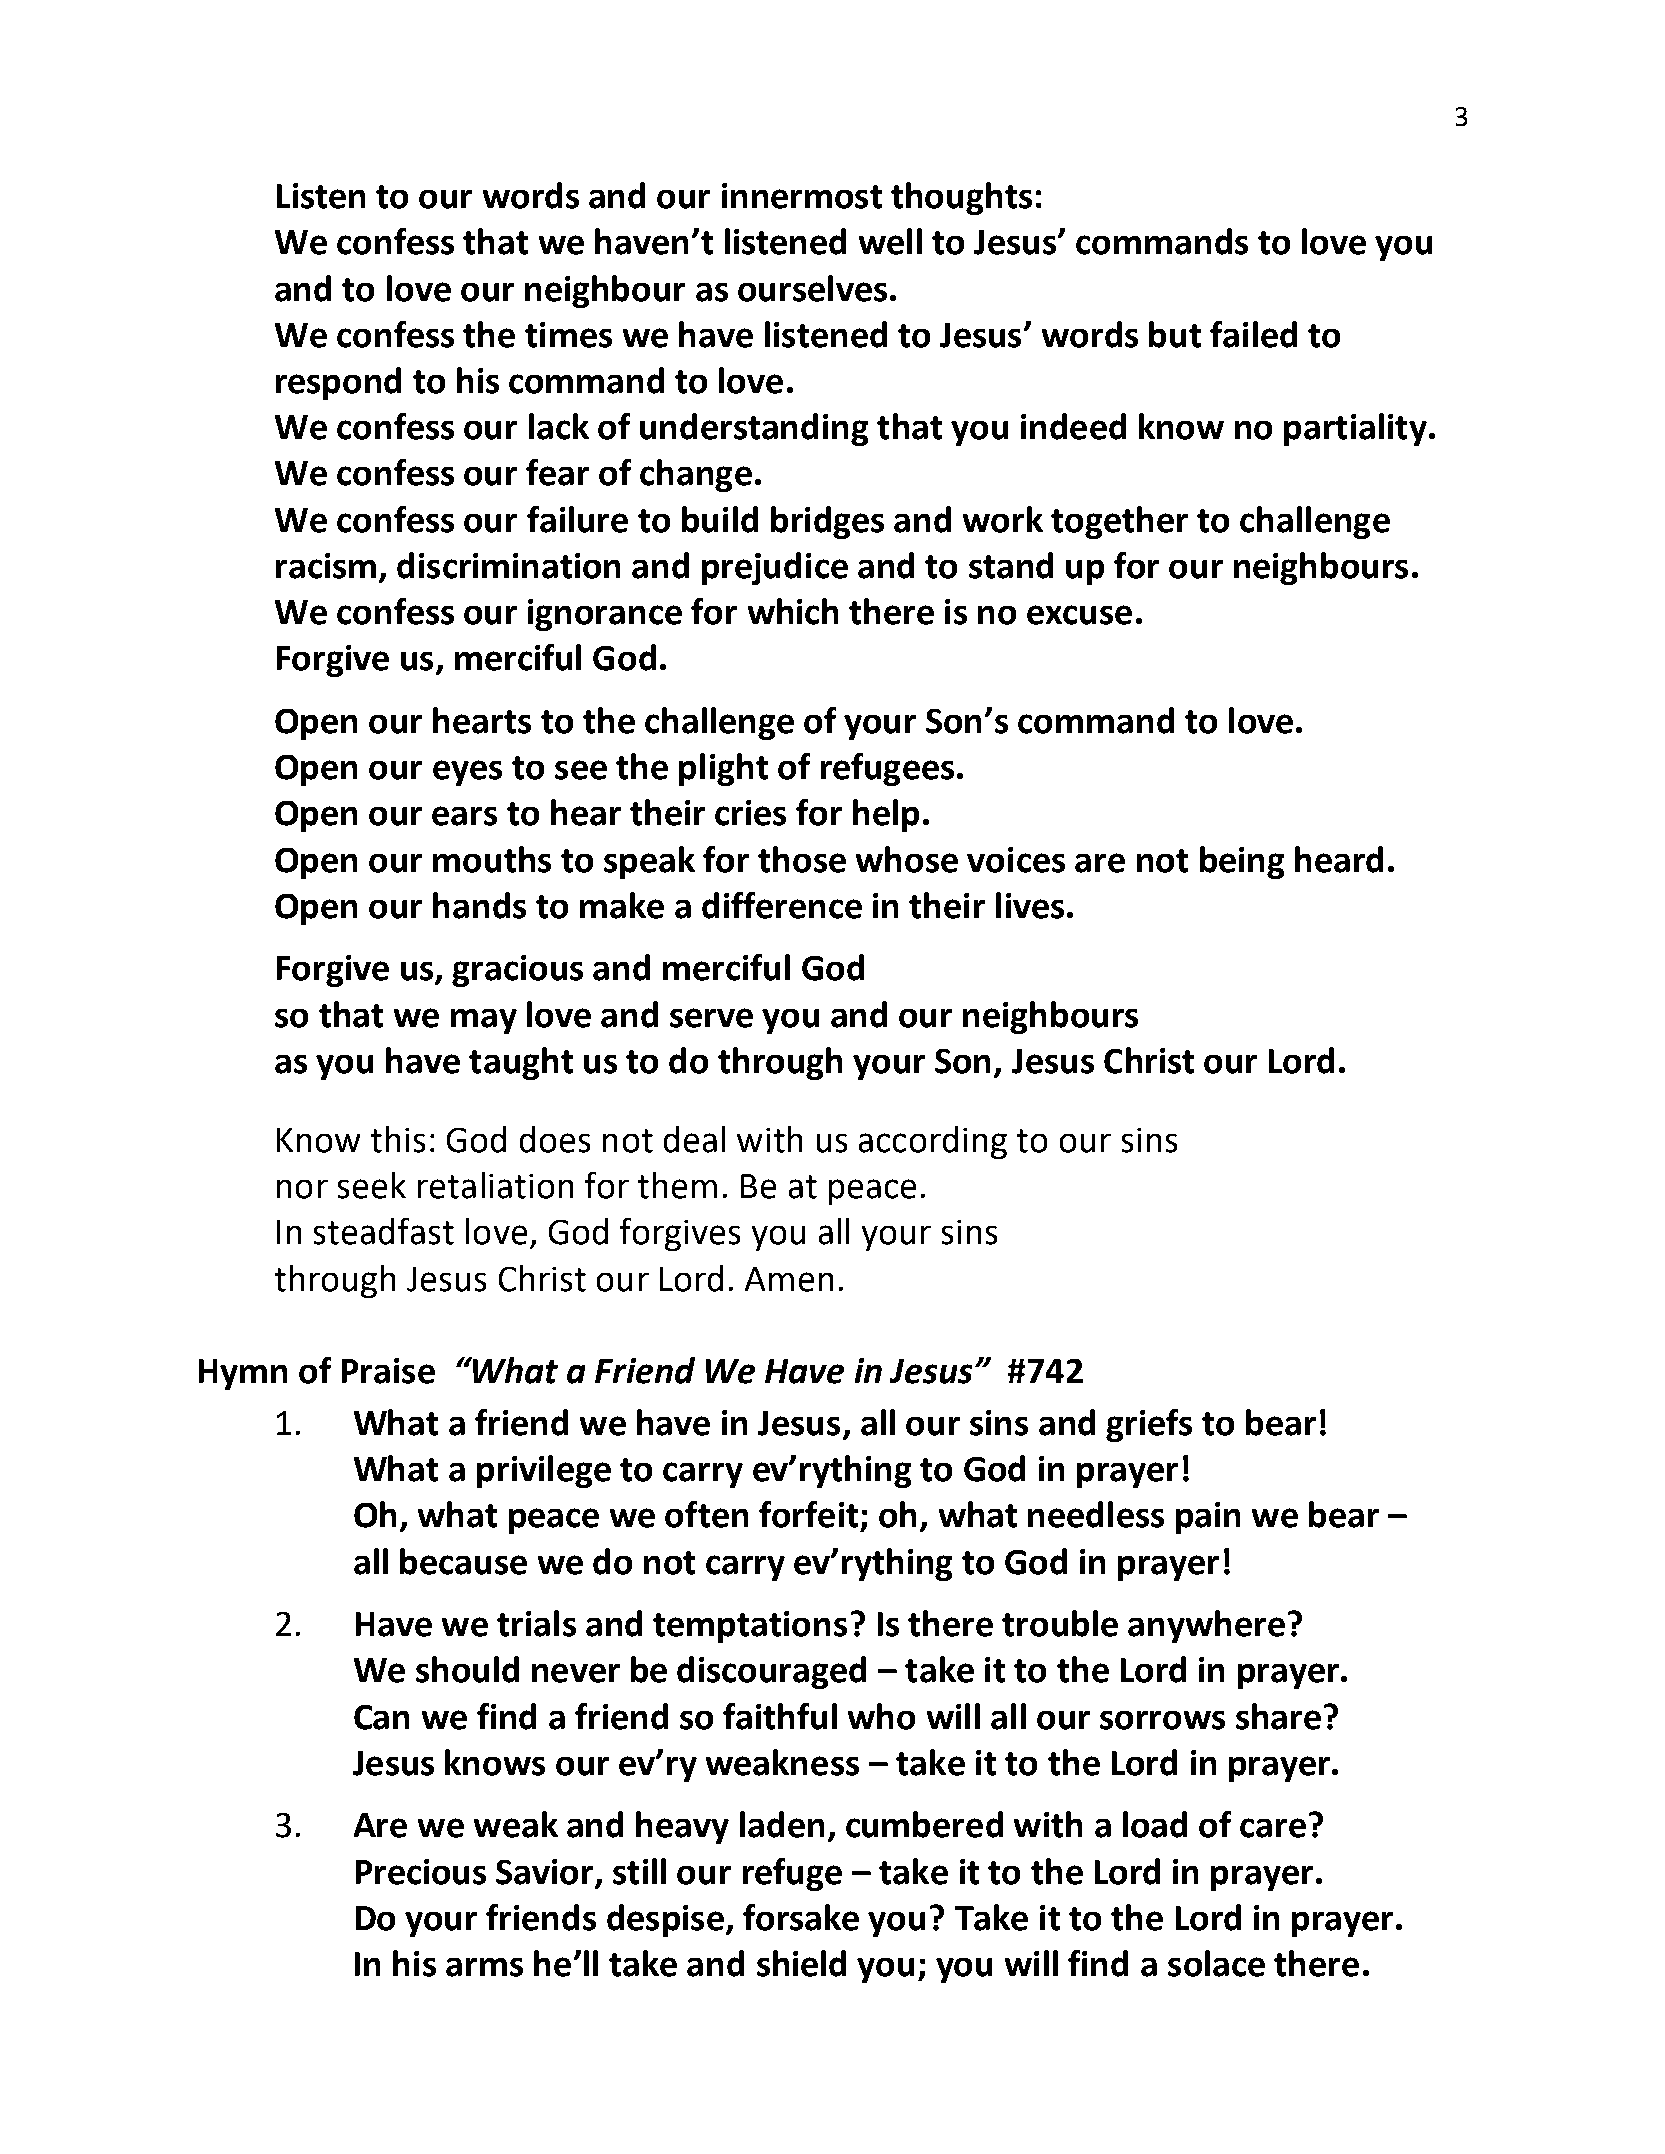  I want to click on this, so click(398, 1139).
